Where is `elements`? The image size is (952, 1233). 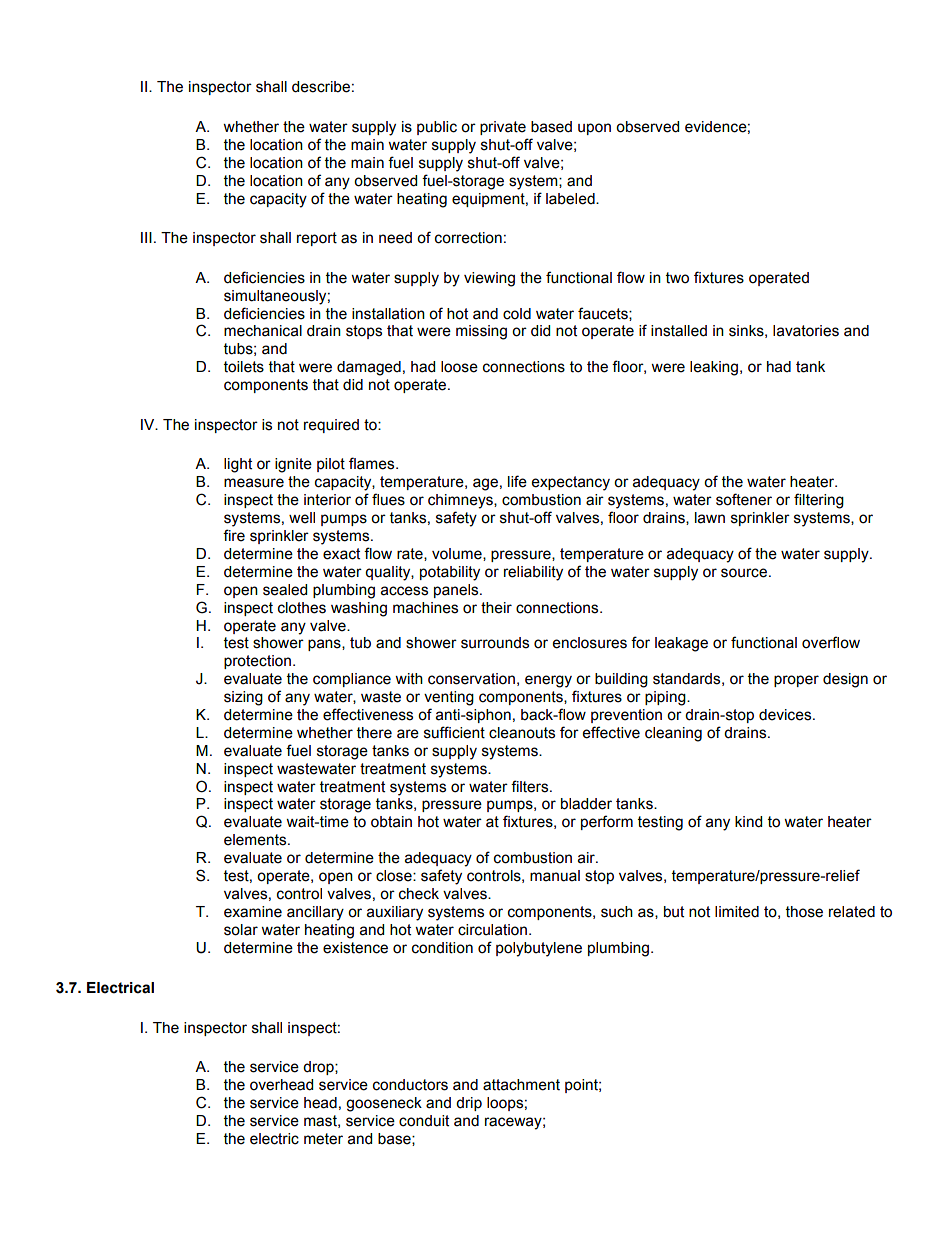 elements is located at coordinates (256, 840).
